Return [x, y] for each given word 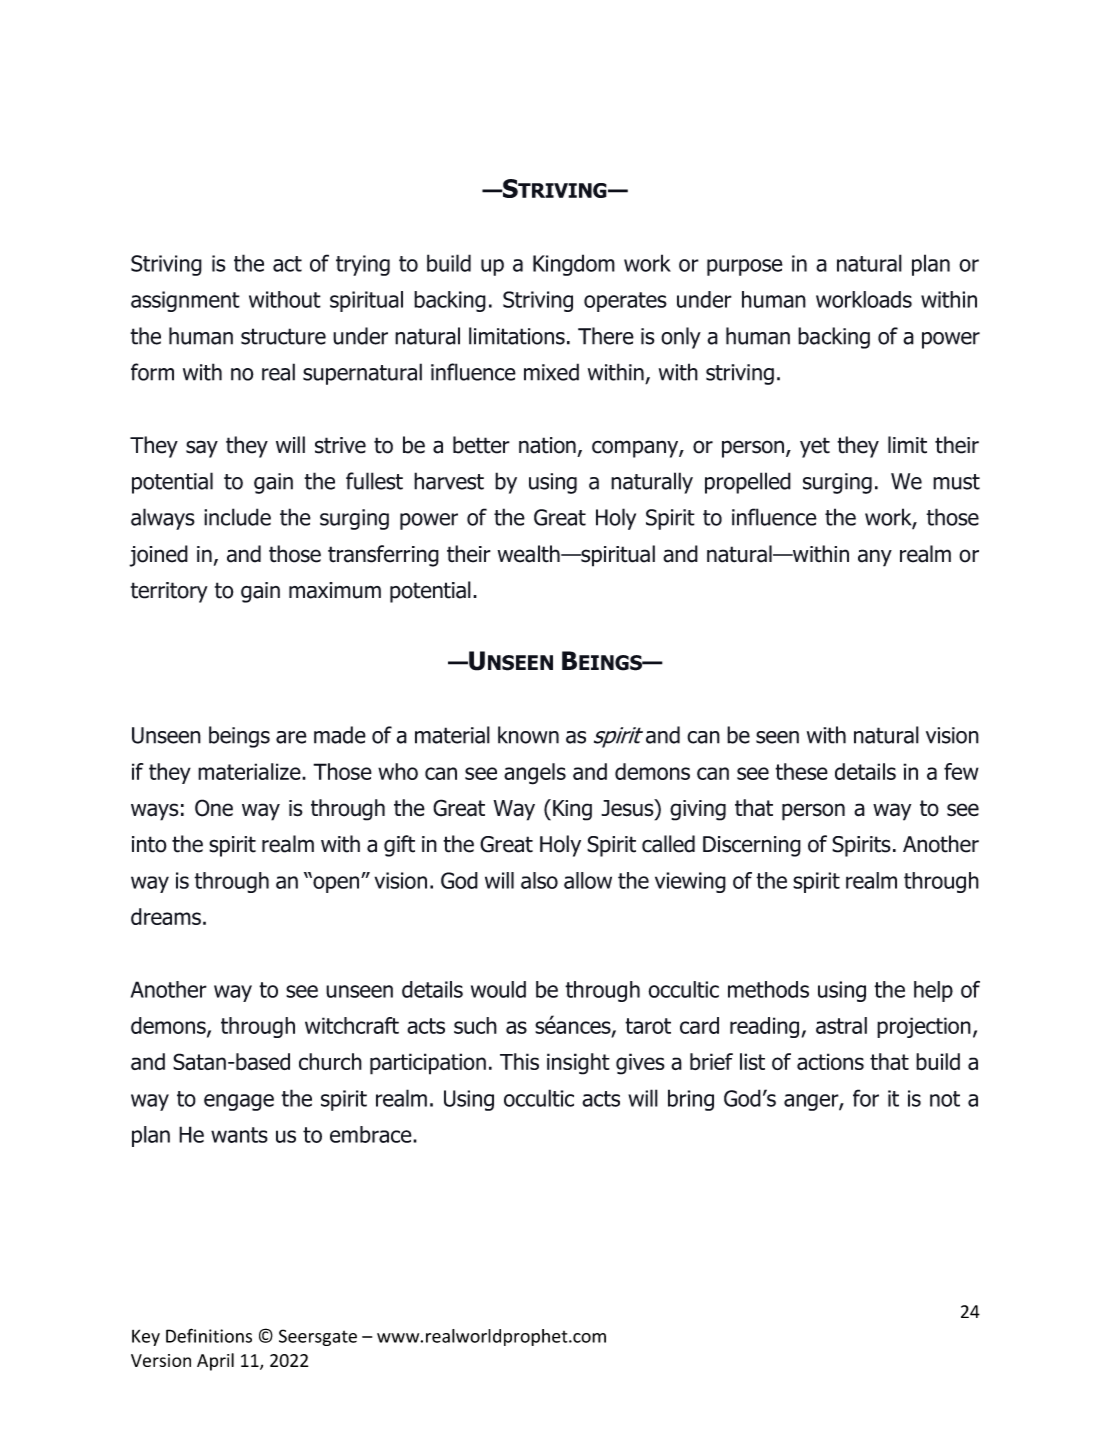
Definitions [209, 1335]
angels [535, 774]
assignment [185, 301]
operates [625, 302]
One [214, 808]
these [801, 771]
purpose [745, 267]
